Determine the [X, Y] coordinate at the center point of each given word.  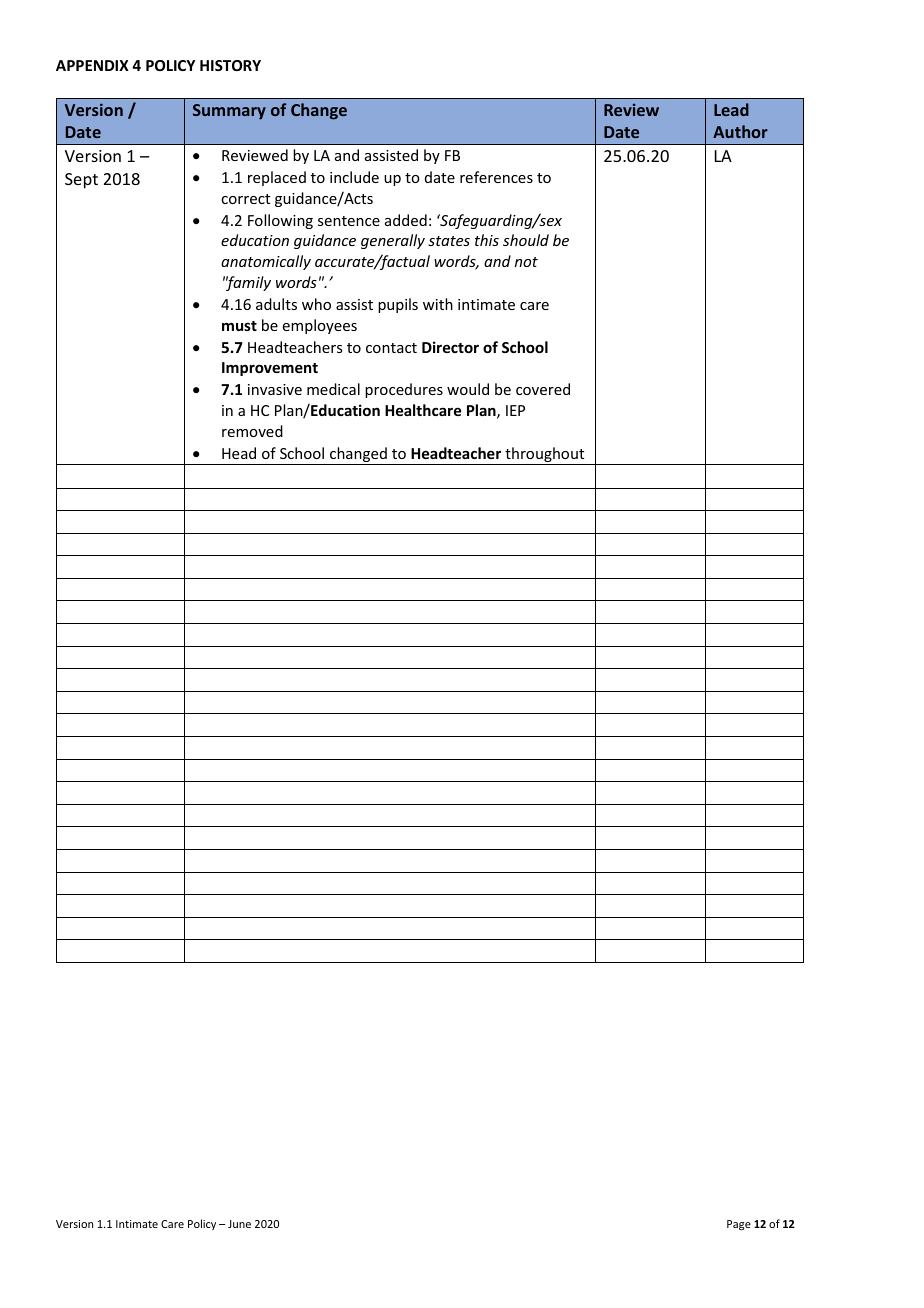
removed [252, 431]
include [354, 177]
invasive [275, 389]
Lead [731, 109]
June [239, 1224]
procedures [404, 390]
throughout [545, 456]
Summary [229, 112]
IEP [515, 410]
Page [739, 1225]
